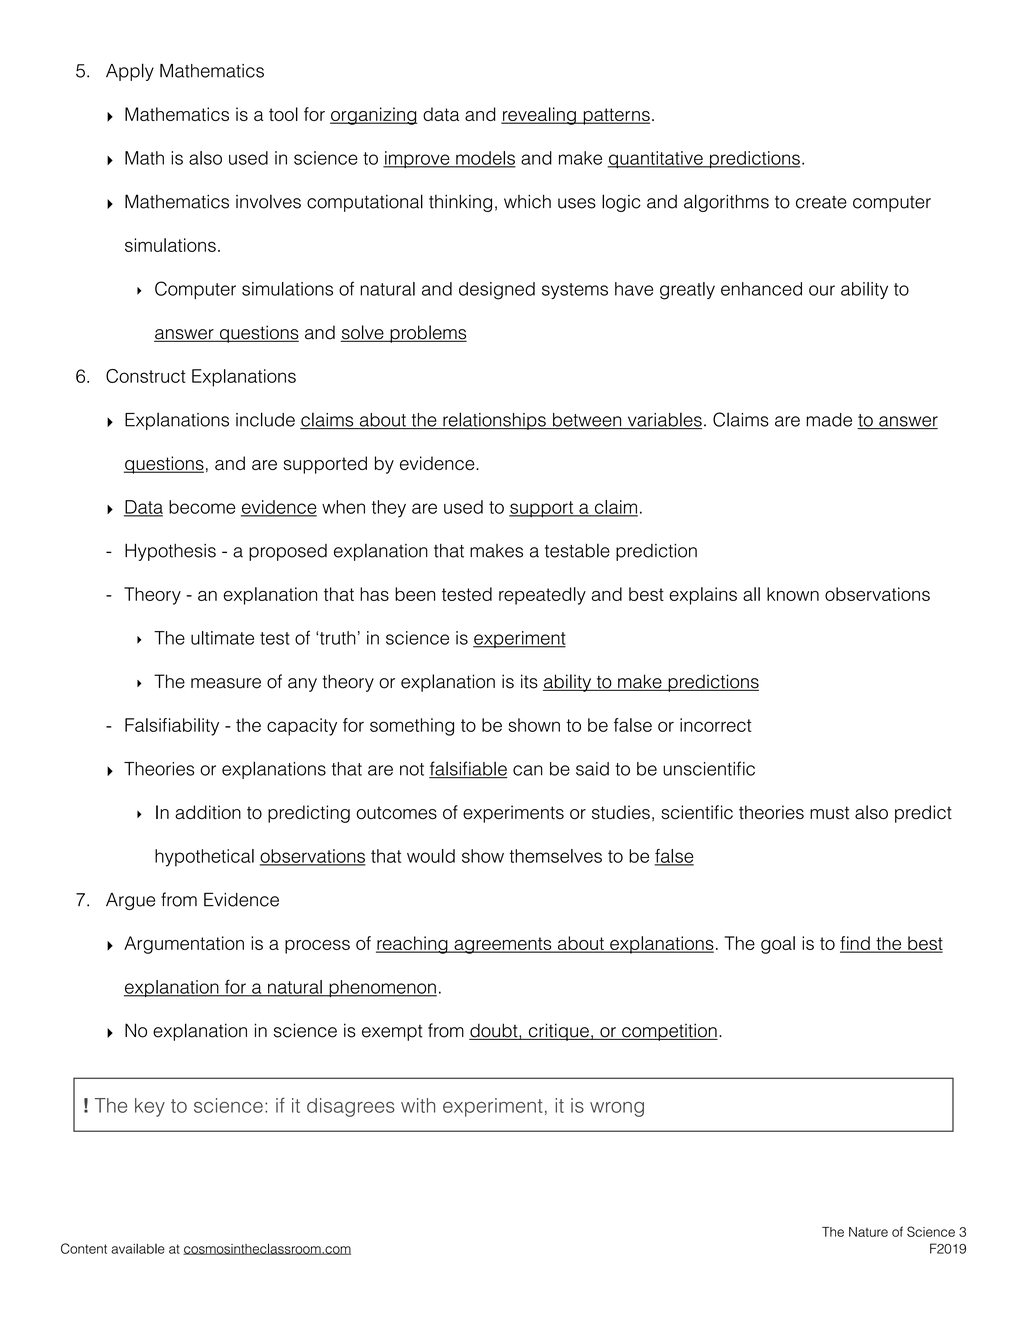 The width and height of the page is (1027, 1329). I want to click on with, so click(418, 1105).
